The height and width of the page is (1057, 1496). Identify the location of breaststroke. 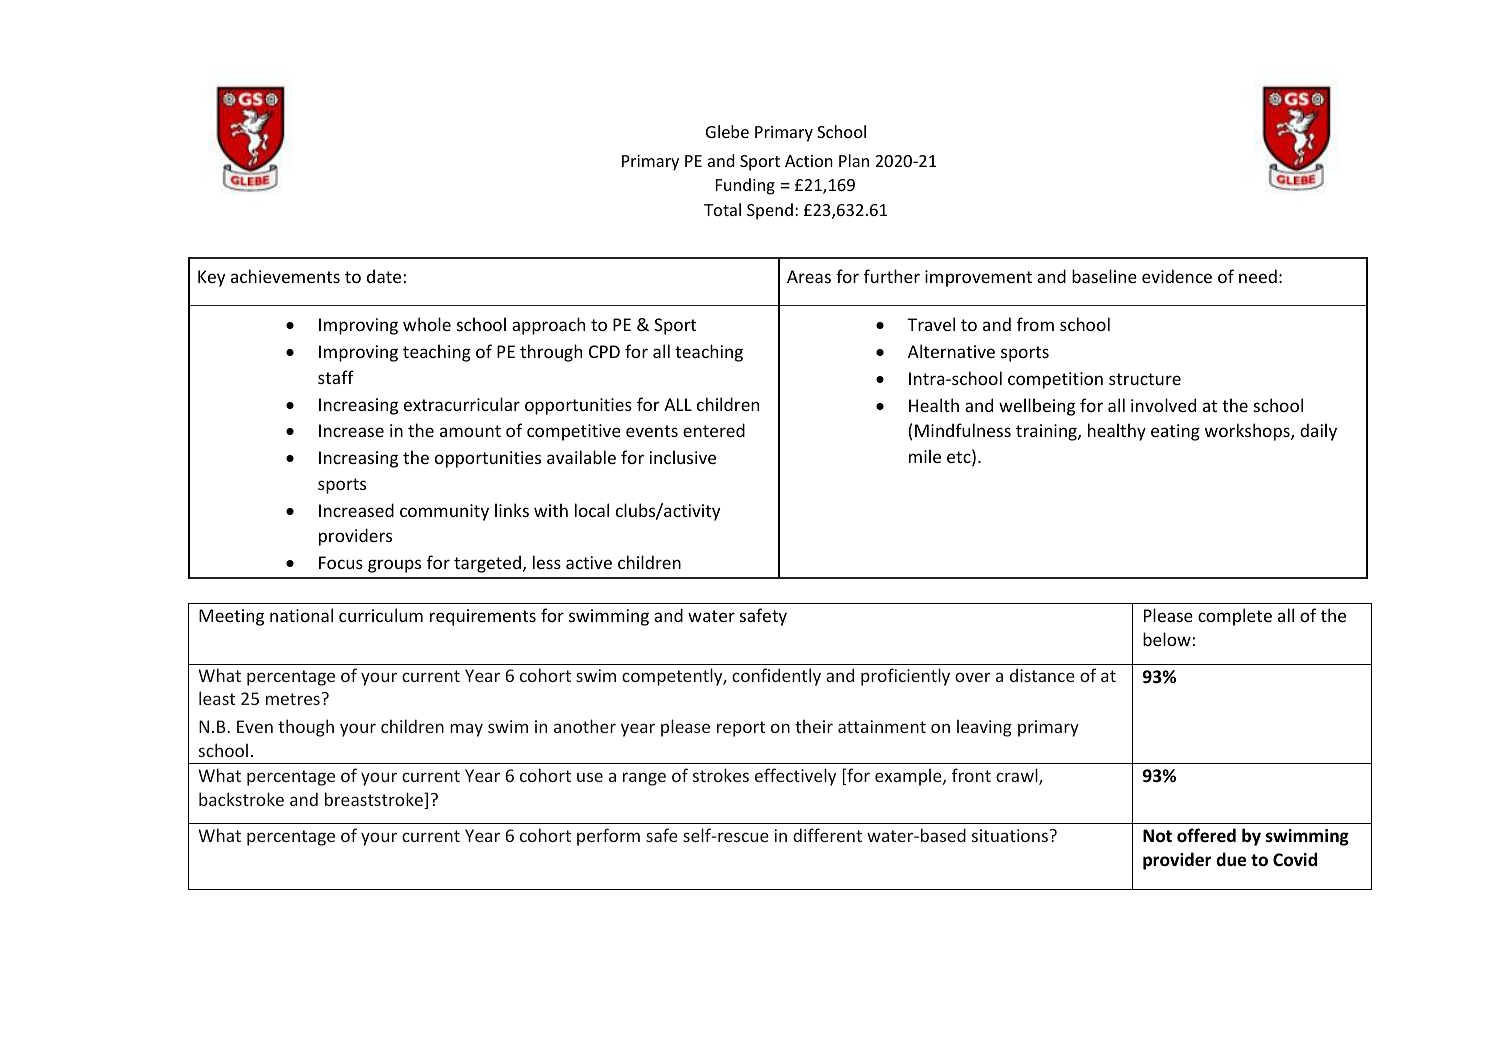
(375, 800).
